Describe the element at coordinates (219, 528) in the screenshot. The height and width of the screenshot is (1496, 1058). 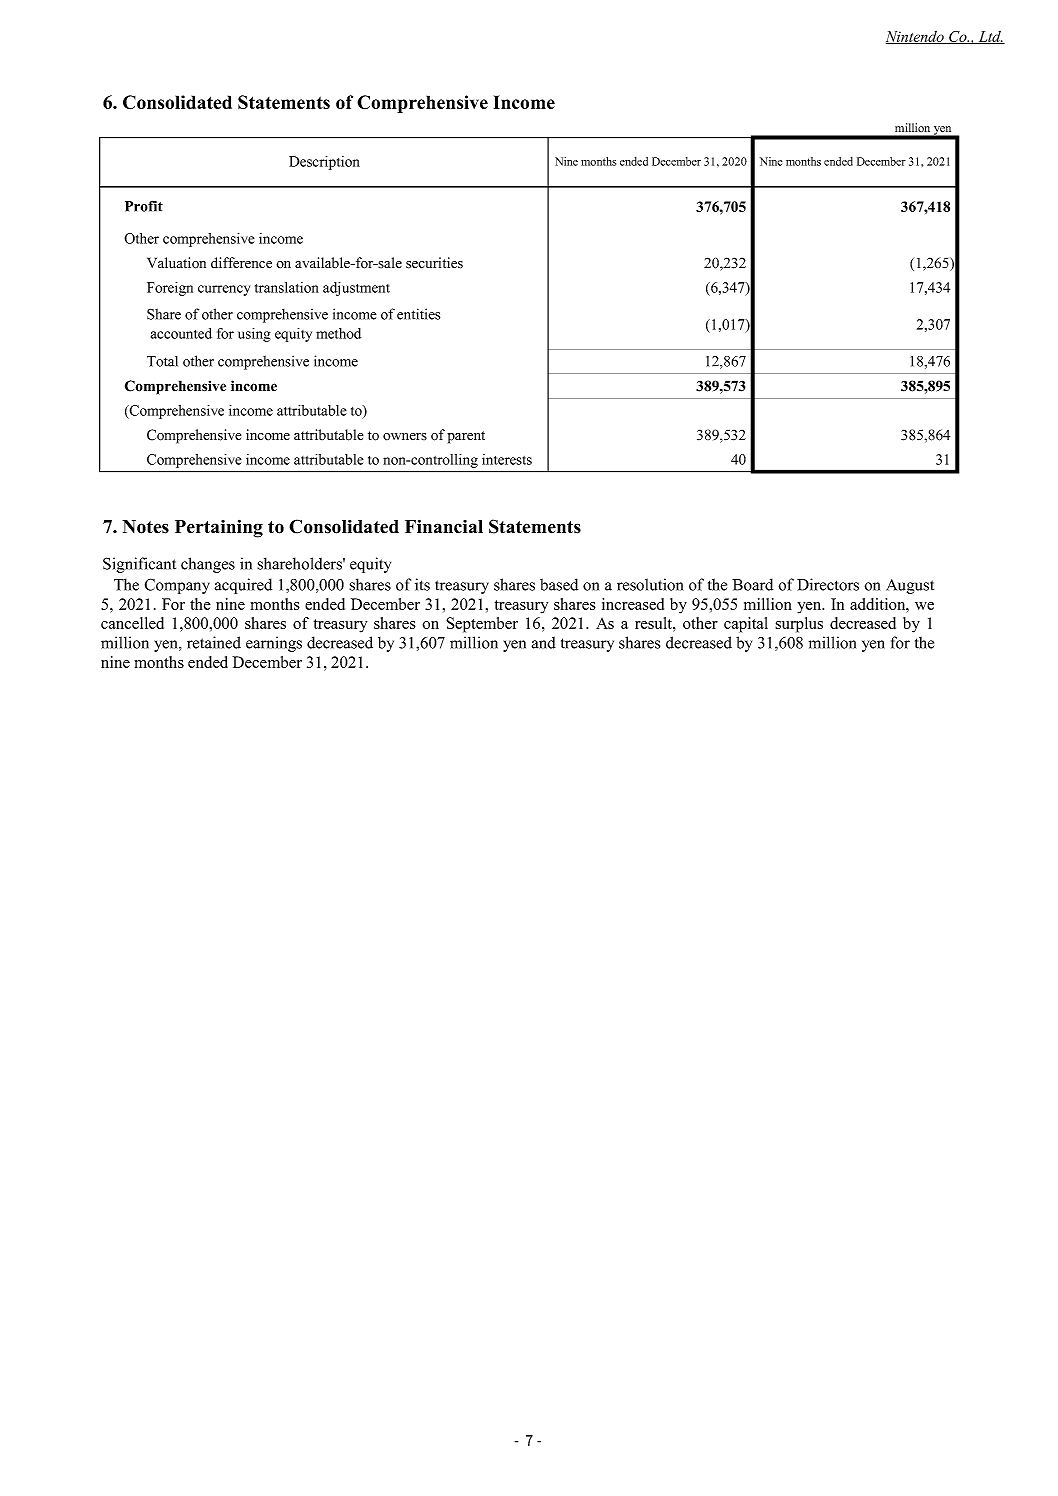
I see `Pertaining` at that location.
